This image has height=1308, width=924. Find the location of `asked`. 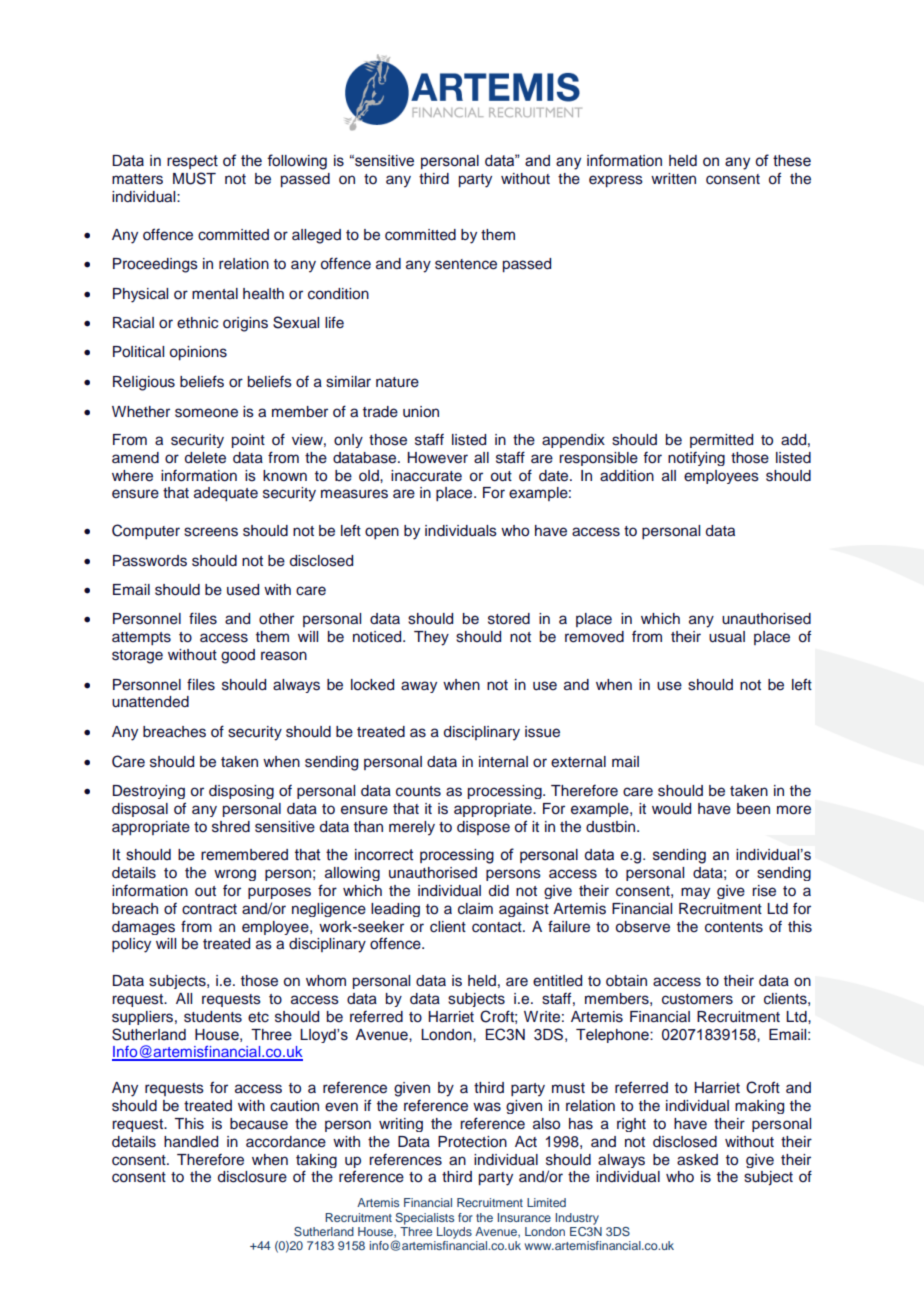

asked is located at coordinates (697, 1160).
